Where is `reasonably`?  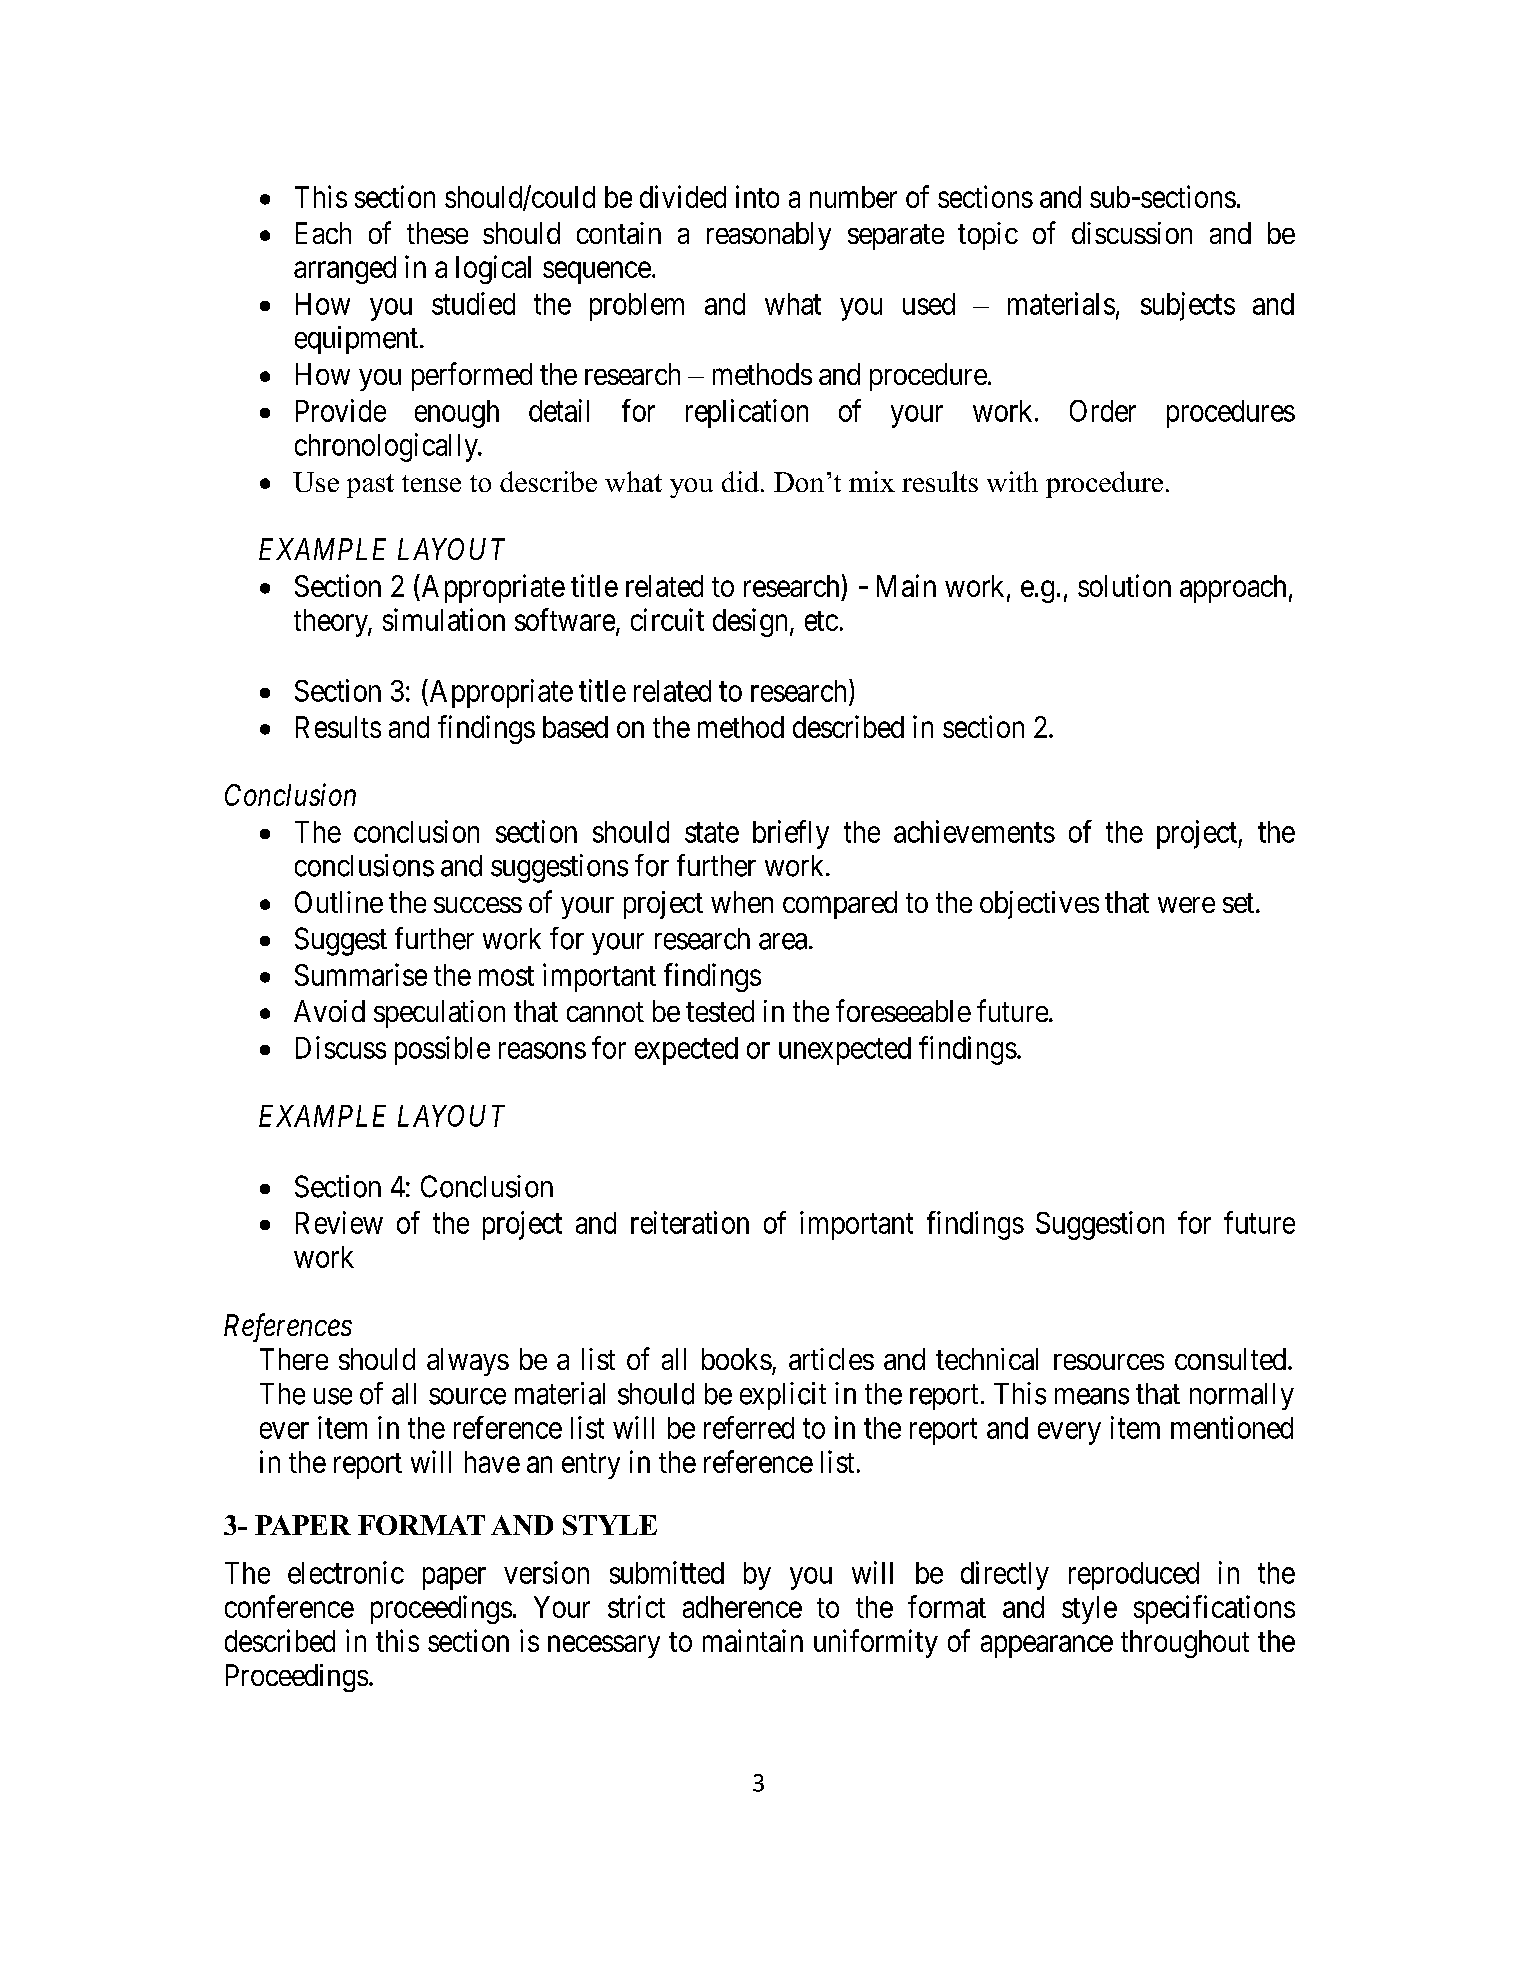 reasonably is located at coordinates (769, 236).
